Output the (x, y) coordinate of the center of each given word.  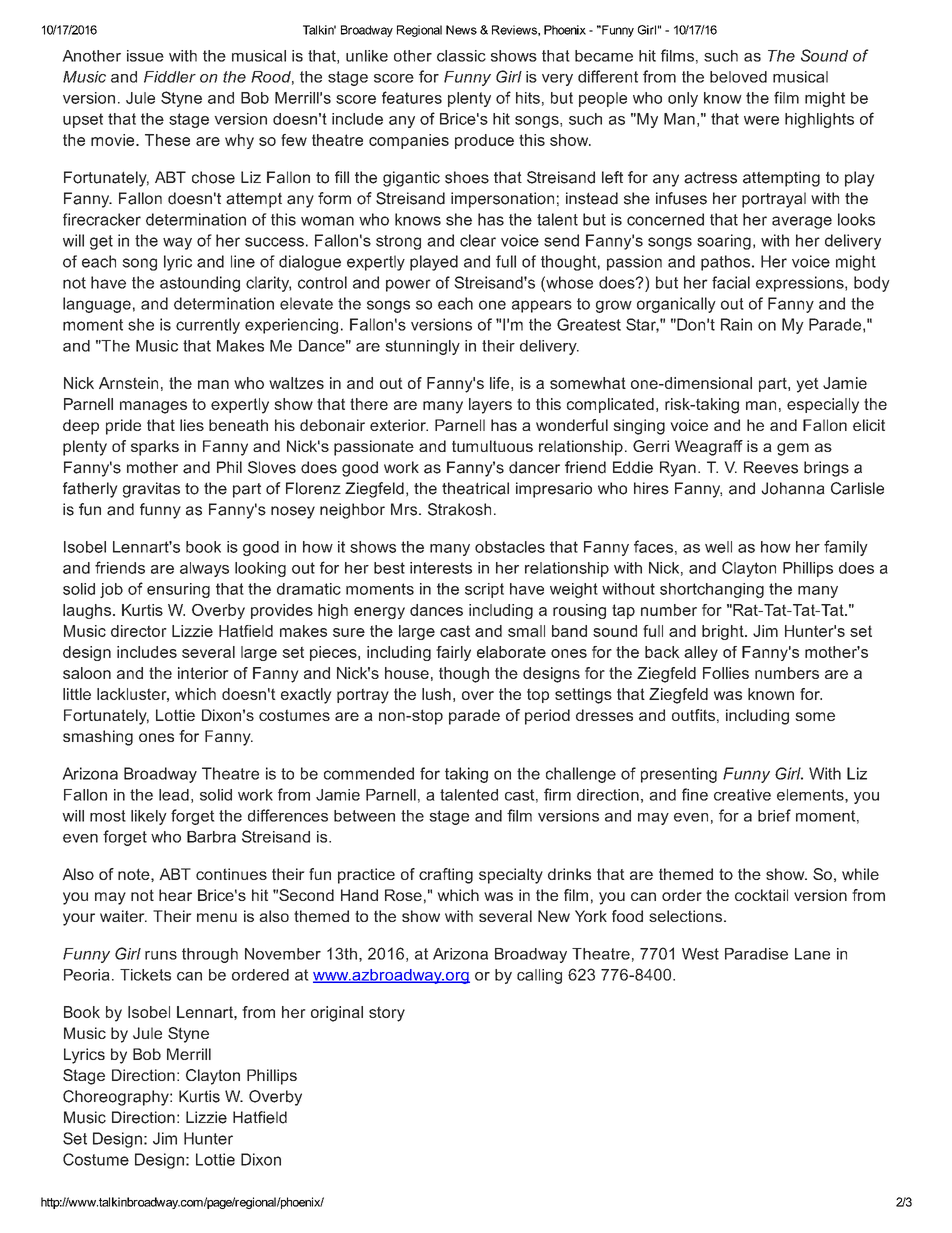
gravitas (151, 490)
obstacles (510, 547)
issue (145, 56)
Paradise (756, 954)
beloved (738, 77)
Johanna (793, 488)
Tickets (145, 975)
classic (461, 56)
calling (539, 976)
